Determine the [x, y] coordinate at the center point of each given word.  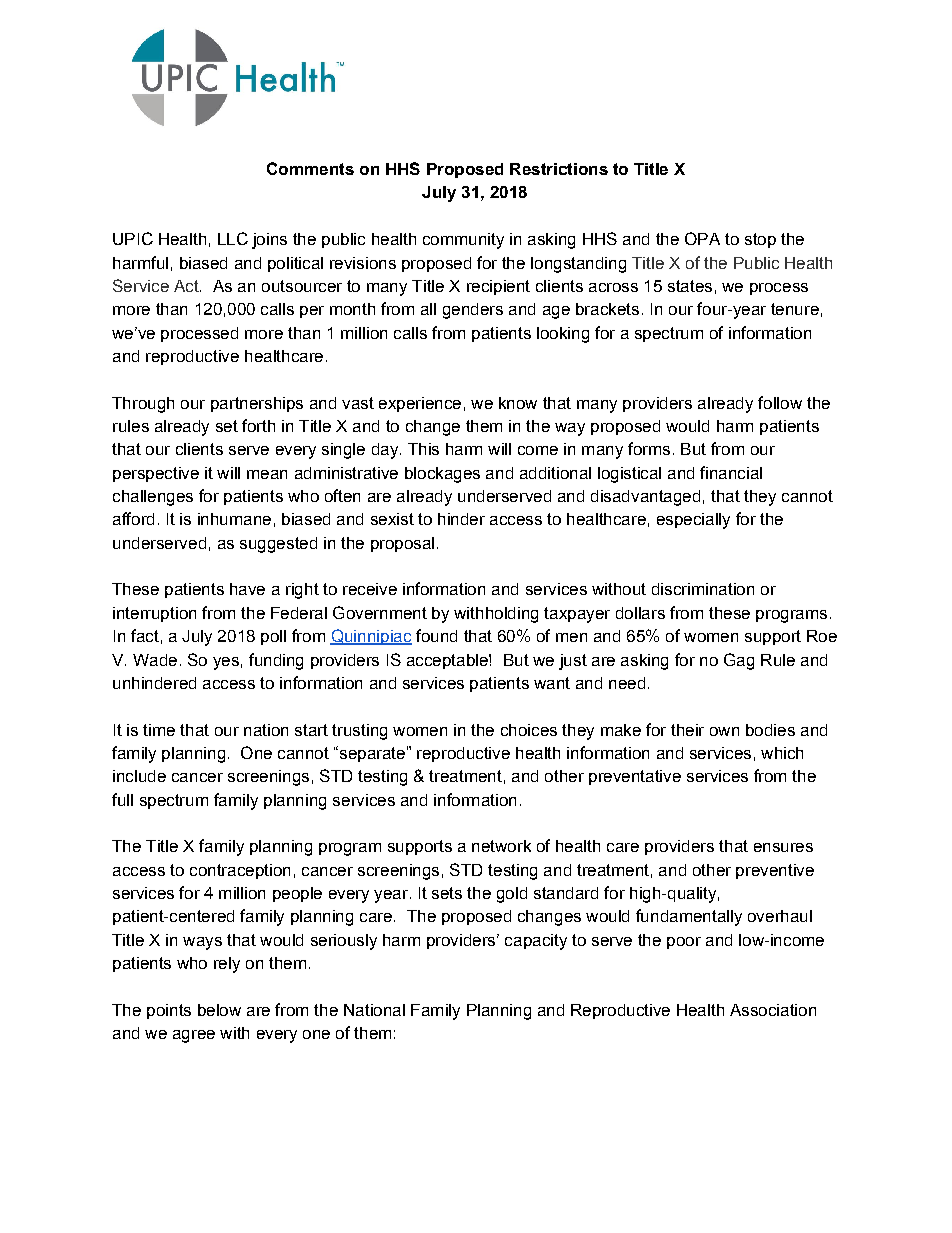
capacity [536, 942]
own [724, 731]
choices [529, 730]
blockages [442, 475]
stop [760, 240]
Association [773, 1010]
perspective [156, 474]
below [219, 1010]
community [463, 241]
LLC [233, 238]
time [159, 730]
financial [731, 472]
